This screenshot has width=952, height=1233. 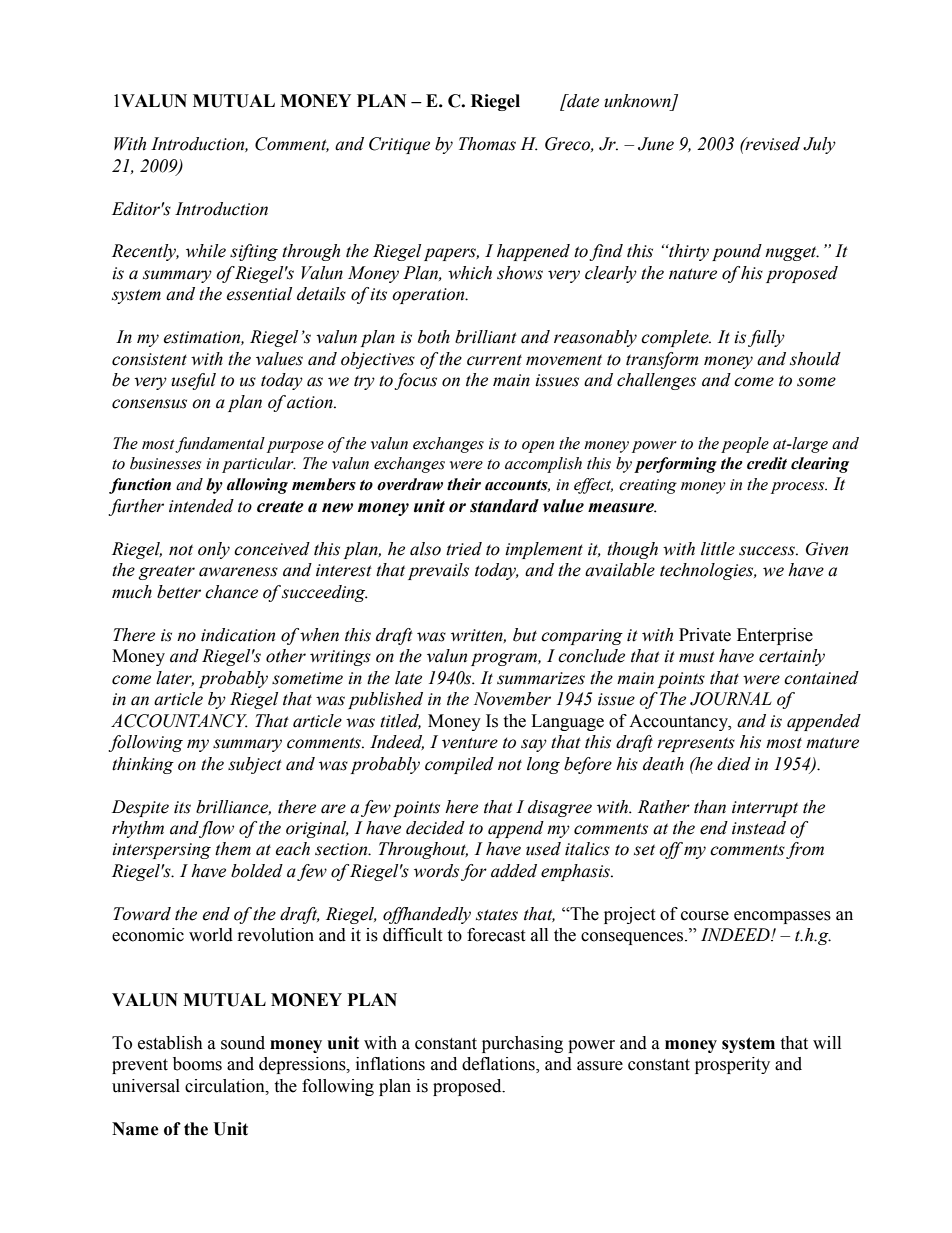 What do you see at coordinates (522, 1044) in the screenshot?
I see `purchasing` at bounding box center [522, 1044].
